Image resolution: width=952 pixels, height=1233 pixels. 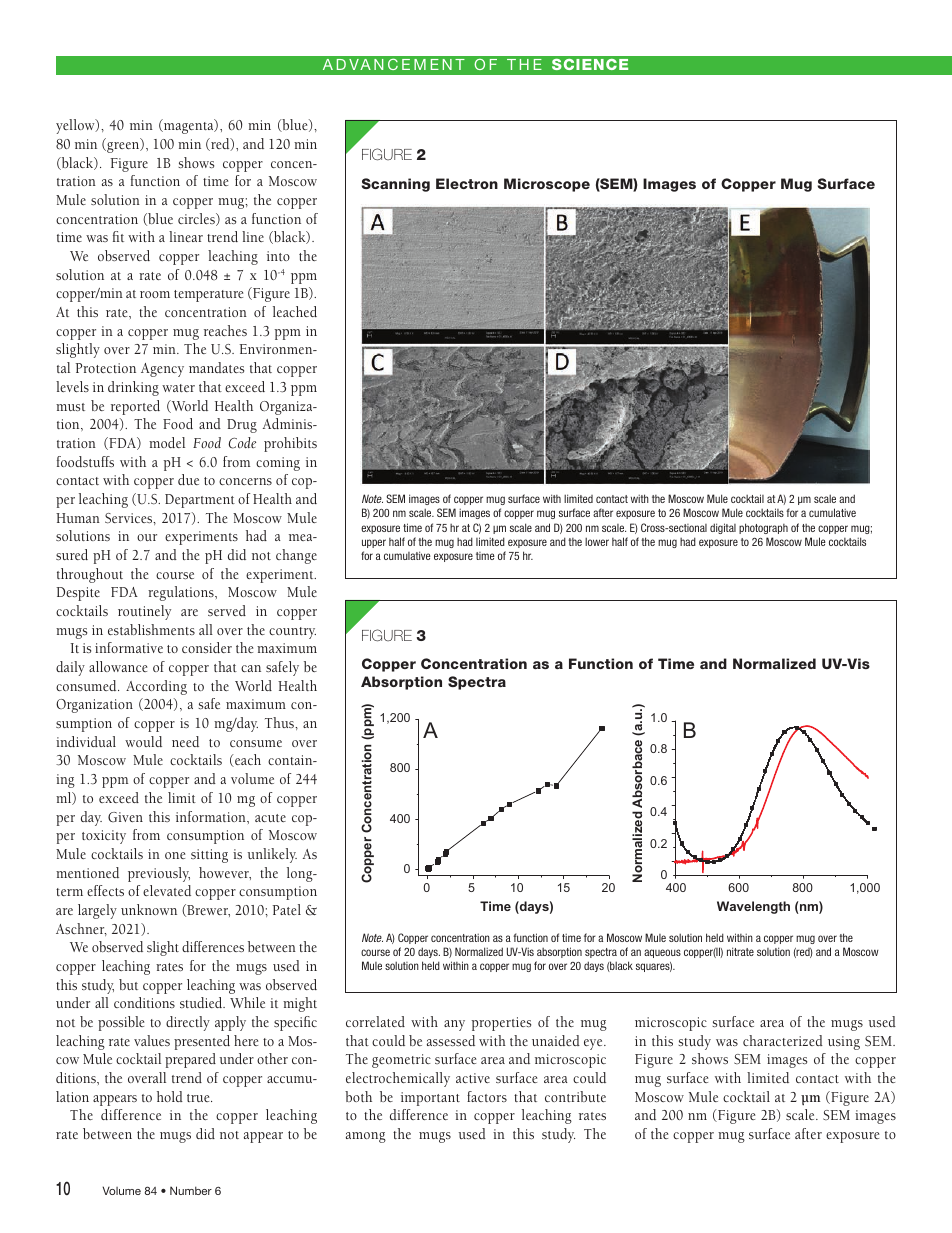 I want to click on informative, so click(x=129, y=647).
